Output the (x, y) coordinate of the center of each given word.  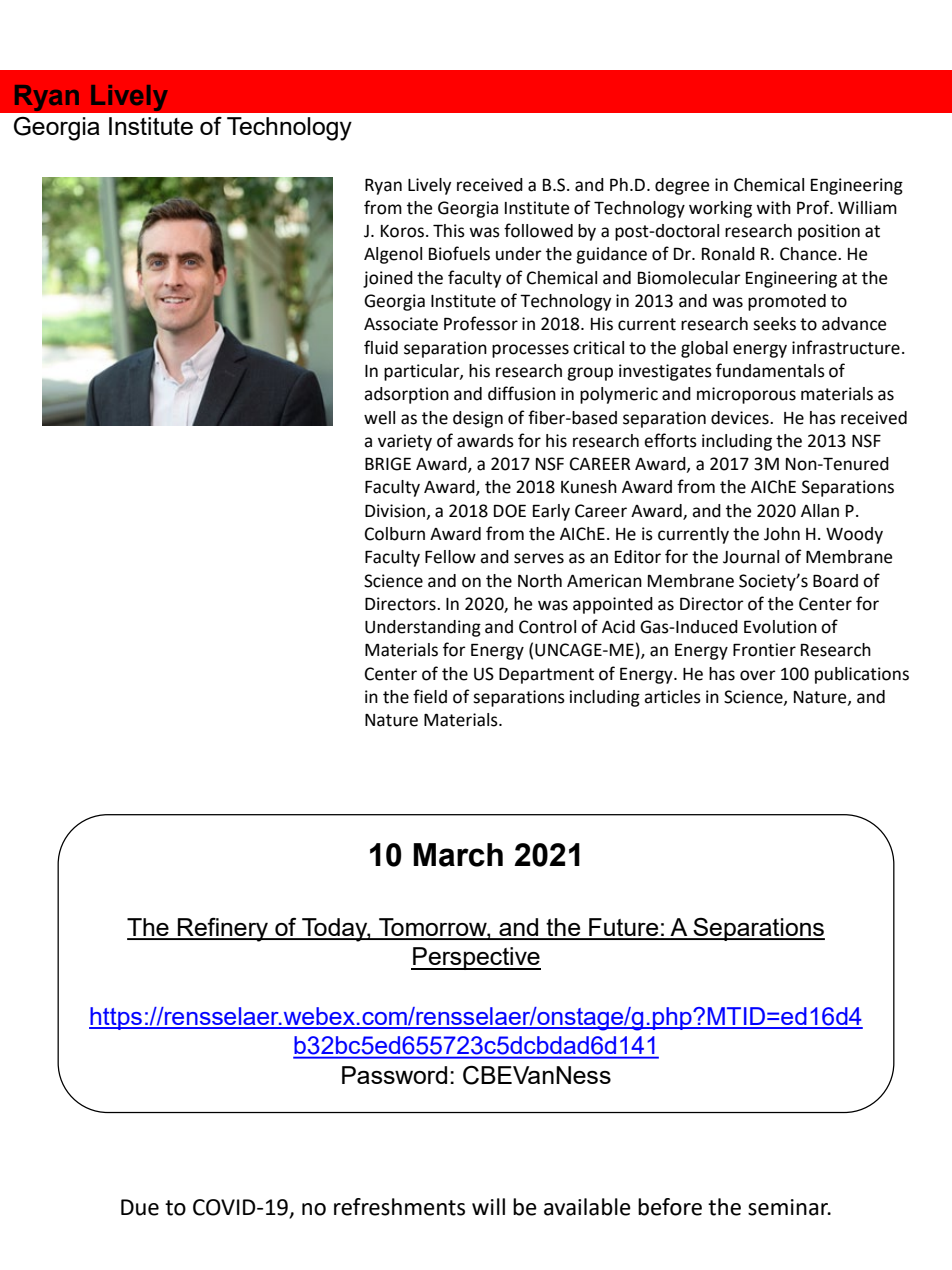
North (540, 581)
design (478, 419)
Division (396, 511)
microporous (746, 395)
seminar (789, 1207)
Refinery (223, 930)
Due (140, 1207)
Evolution (780, 627)
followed (538, 230)
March (458, 855)
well (379, 418)
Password (394, 1075)
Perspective (476, 958)
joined (388, 279)
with (773, 208)
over (758, 675)
